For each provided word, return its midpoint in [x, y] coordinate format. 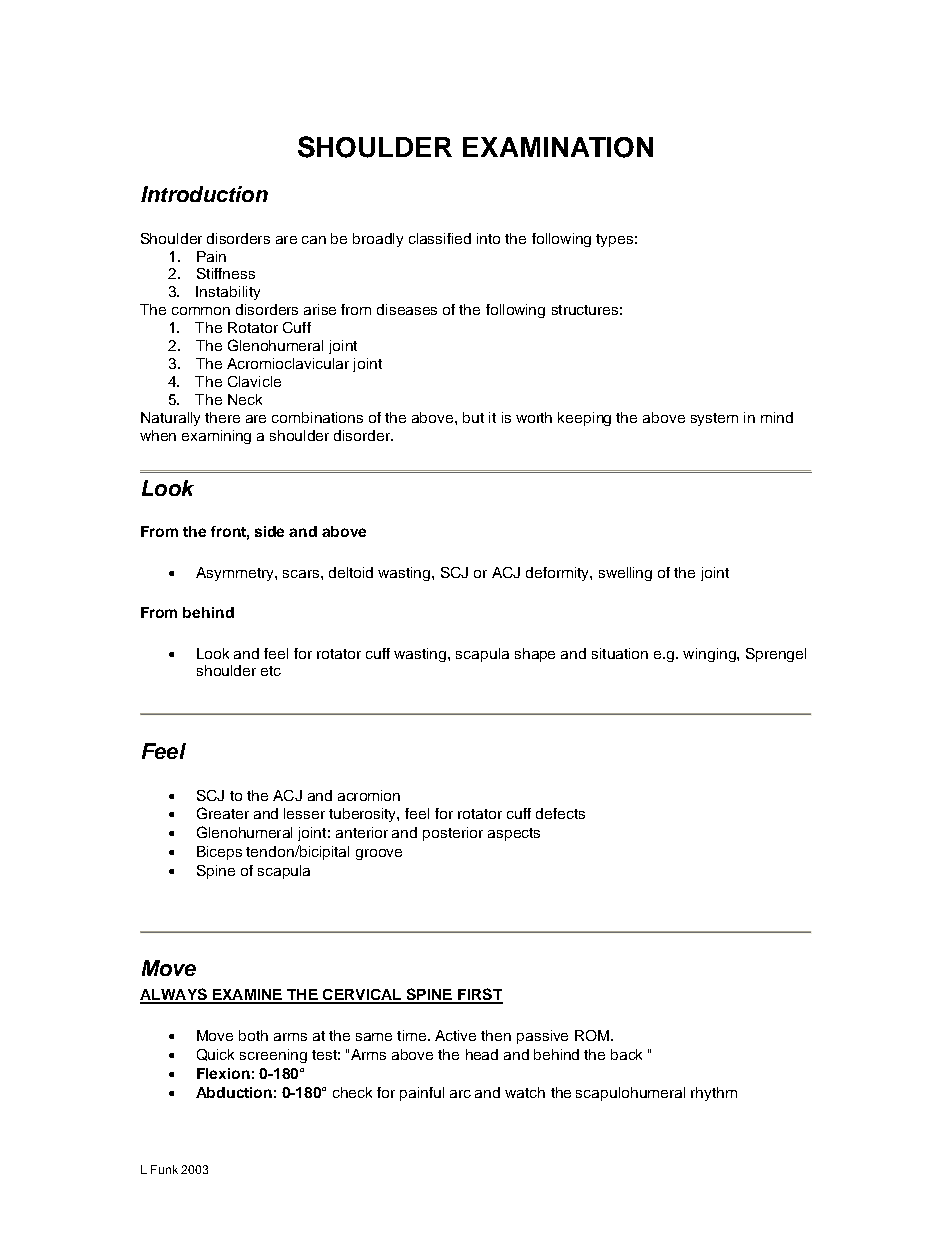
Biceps [219, 853]
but [473, 417]
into [488, 238]
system [714, 419]
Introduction [204, 194]
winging [710, 655]
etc [271, 671]
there [222, 417]
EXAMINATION [558, 147]
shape [535, 655]
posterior [453, 834]
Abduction [234, 1092]
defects [560, 813]
